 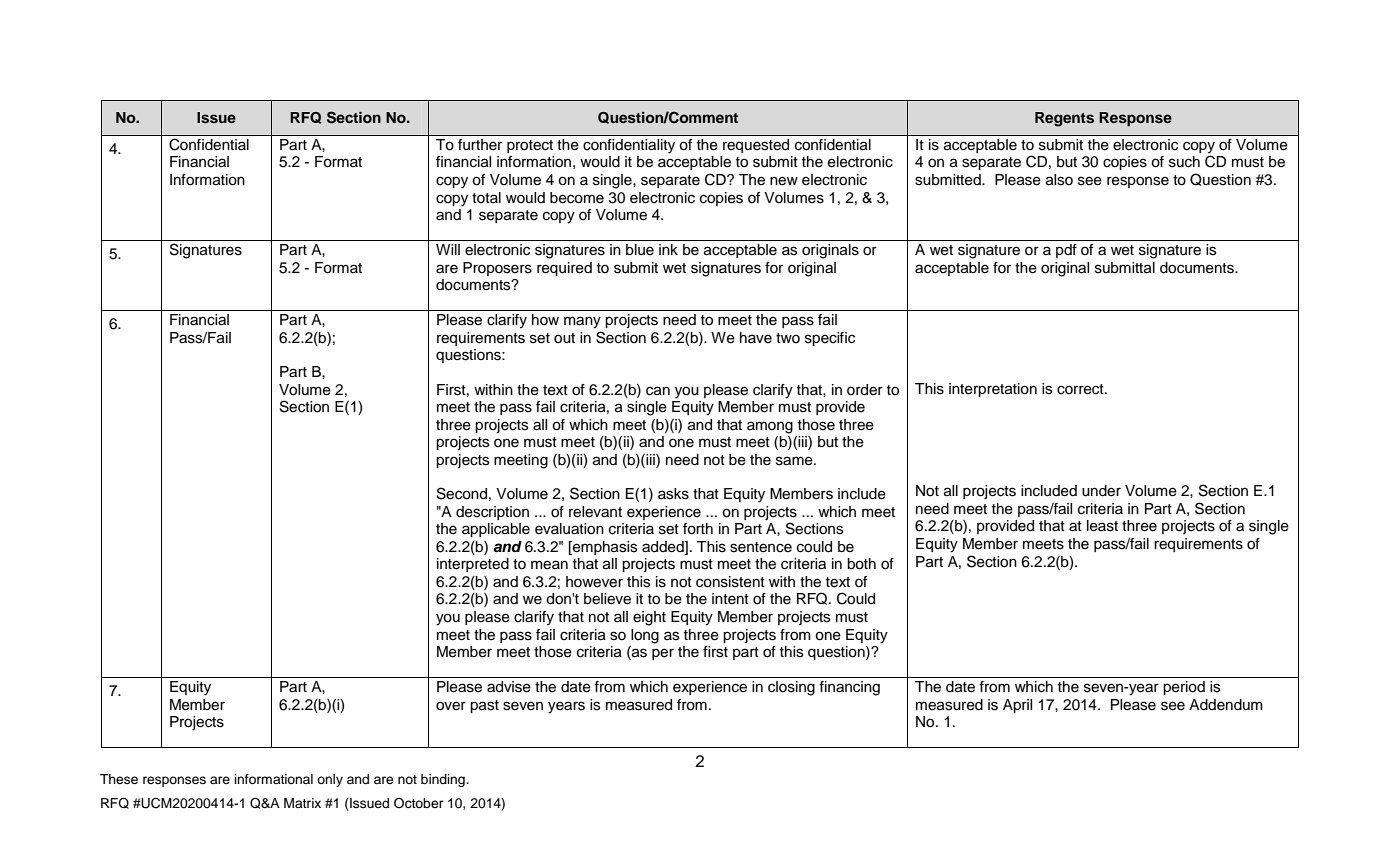 What do you see at coordinates (1081, 389) in the screenshot?
I see `correct` at bounding box center [1081, 389].
